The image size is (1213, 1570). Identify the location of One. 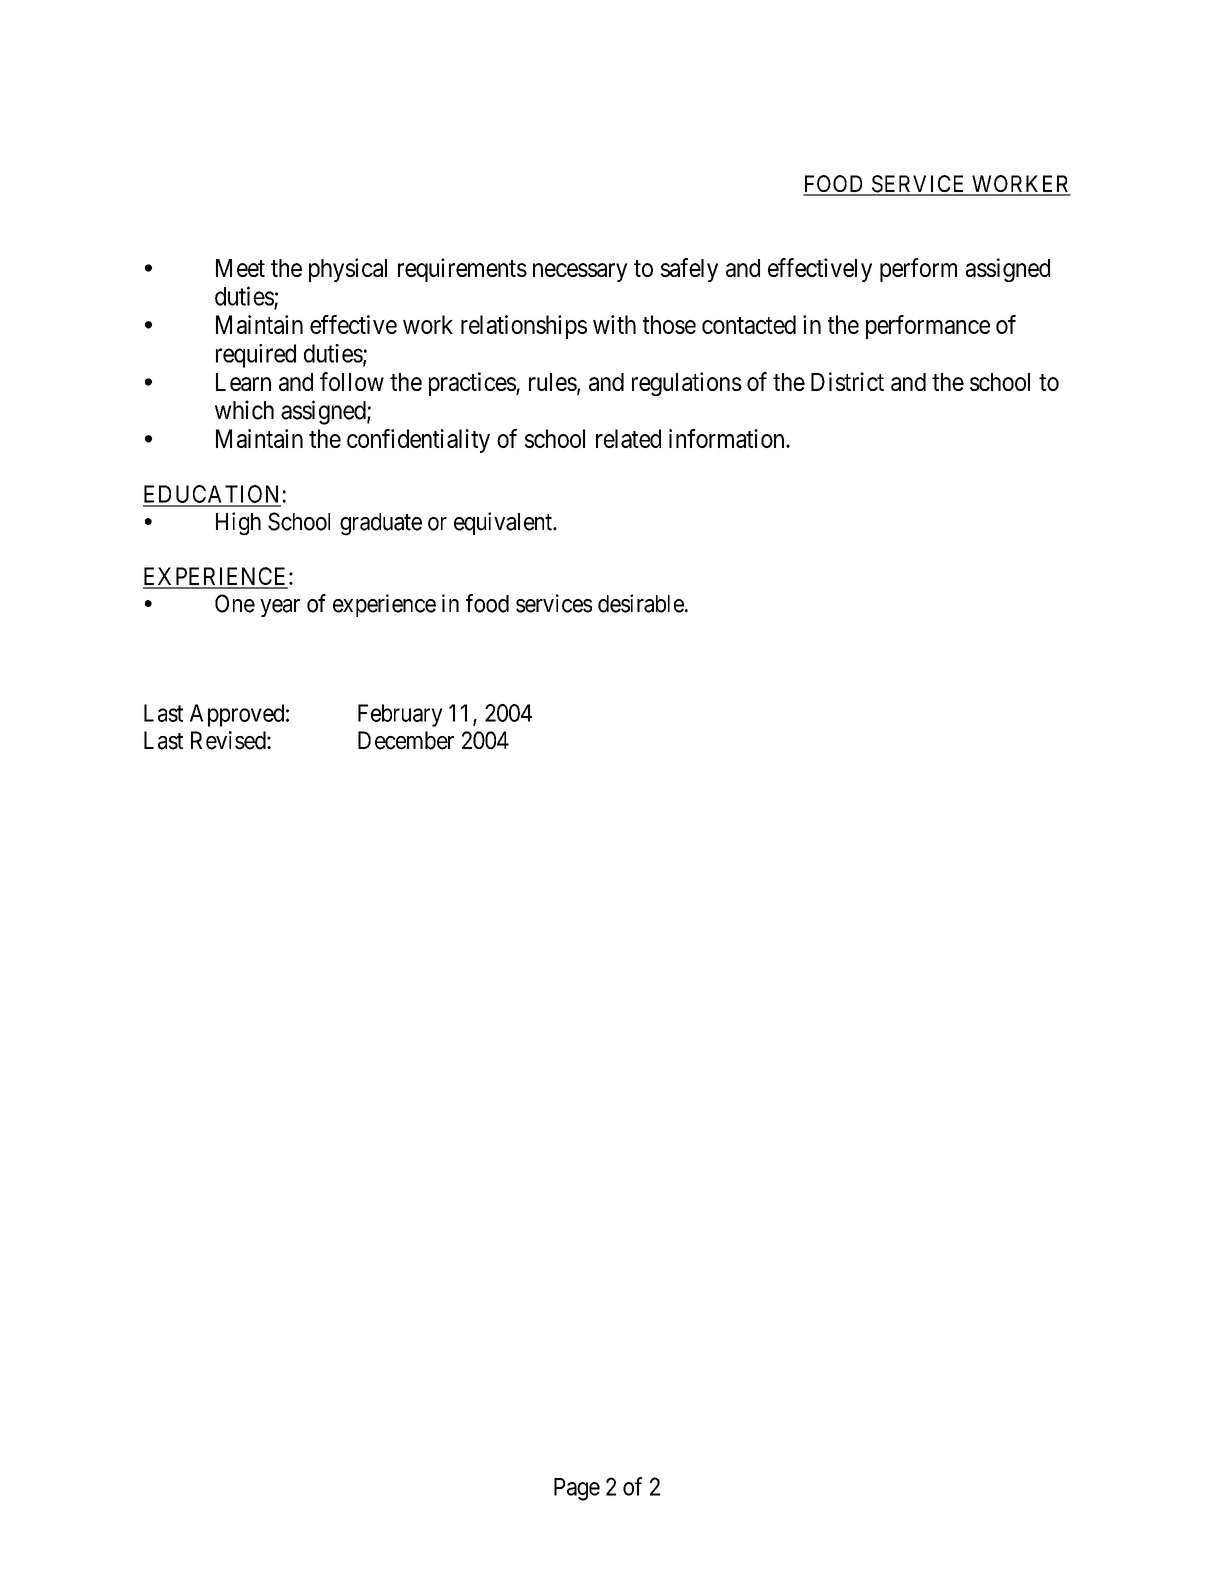
(235, 603).
